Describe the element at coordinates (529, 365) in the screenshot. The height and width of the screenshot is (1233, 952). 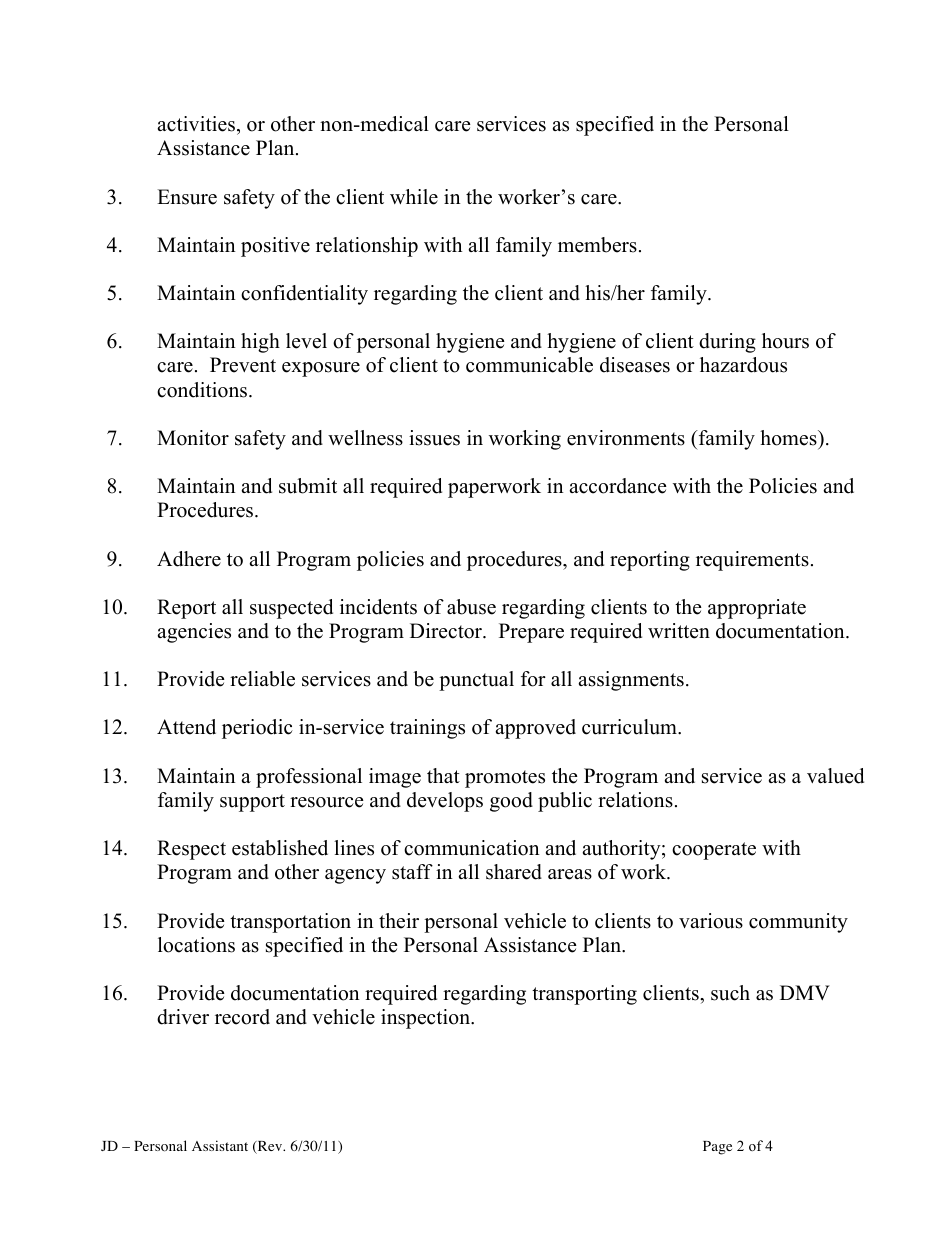
I see `communicable` at that location.
